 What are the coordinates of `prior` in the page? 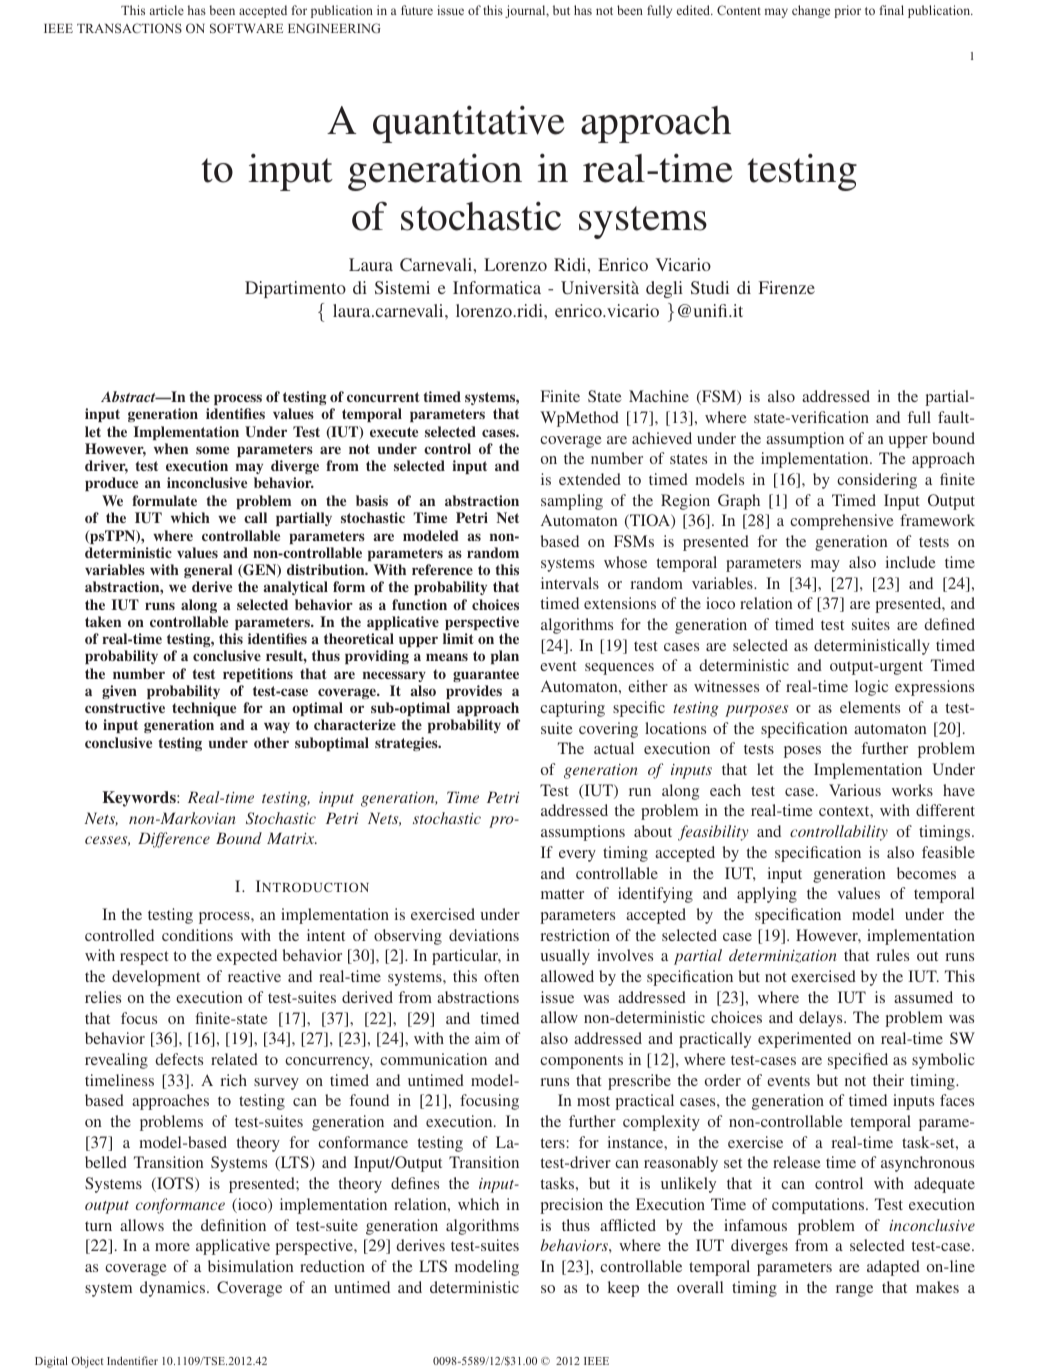 It's located at (847, 11).
